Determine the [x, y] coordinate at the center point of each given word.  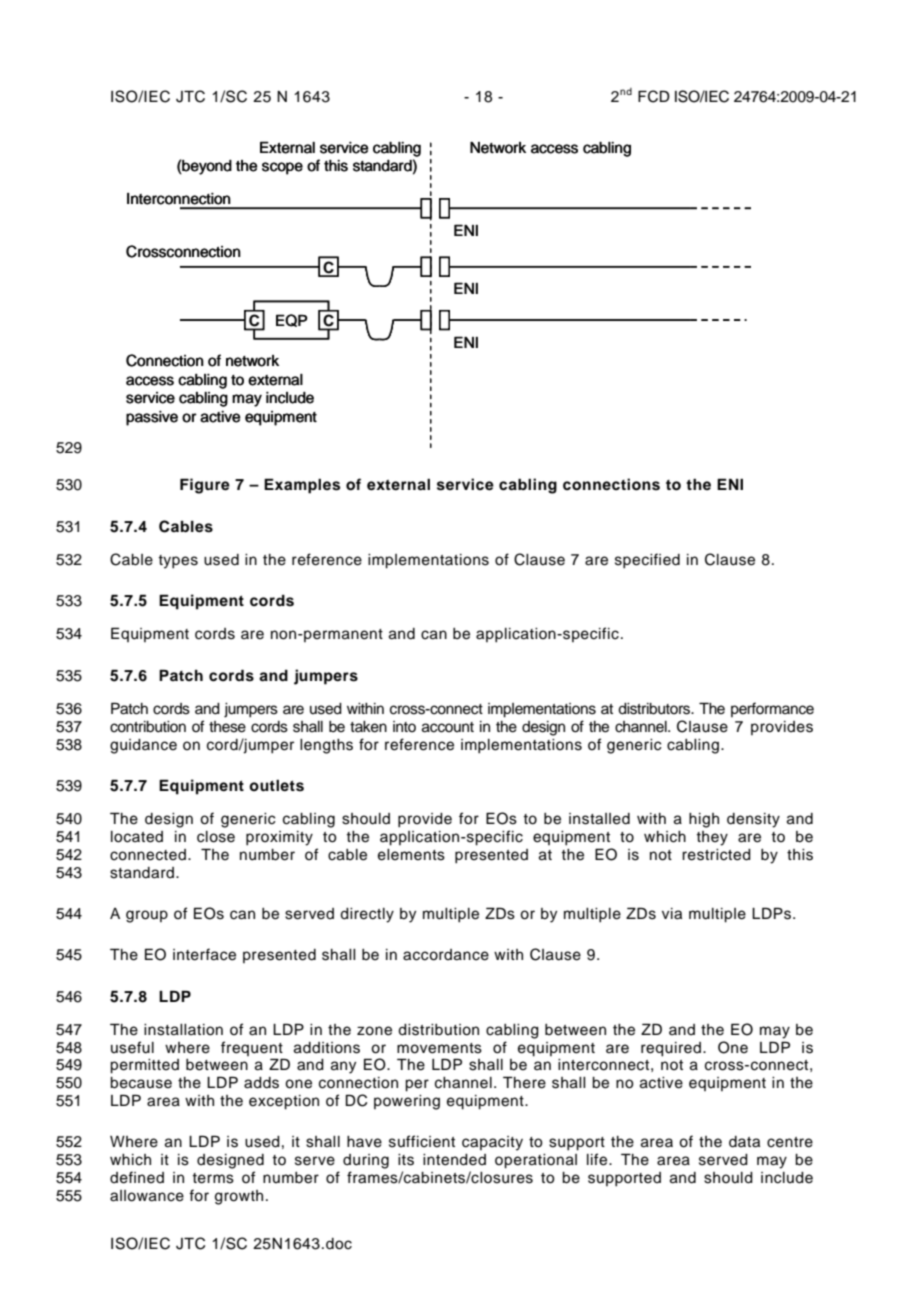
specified [647, 561]
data [744, 1142]
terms [213, 1178]
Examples [302, 486]
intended [454, 1160]
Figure [205, 486]
